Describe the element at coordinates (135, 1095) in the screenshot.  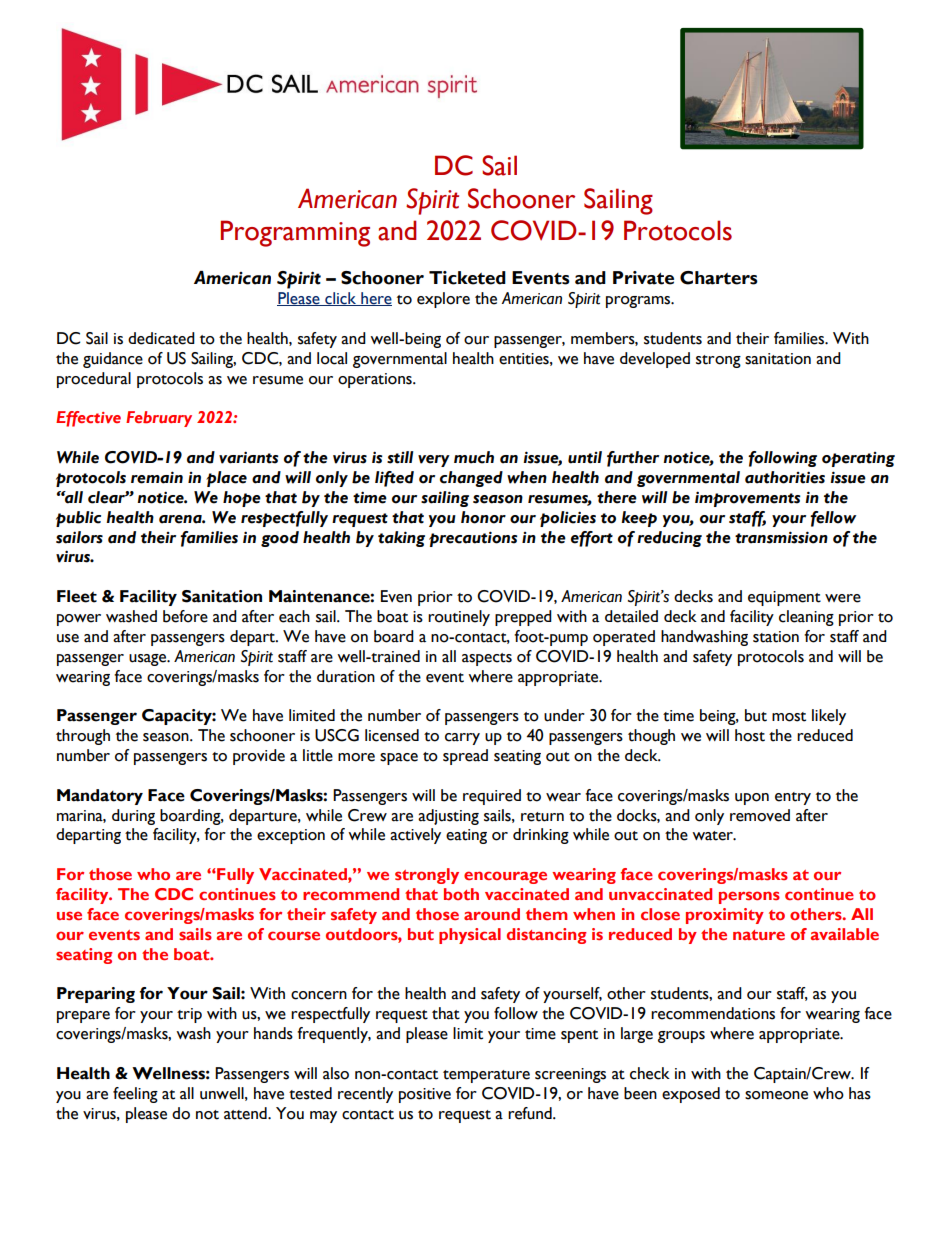
I see `feeling` at that location.
